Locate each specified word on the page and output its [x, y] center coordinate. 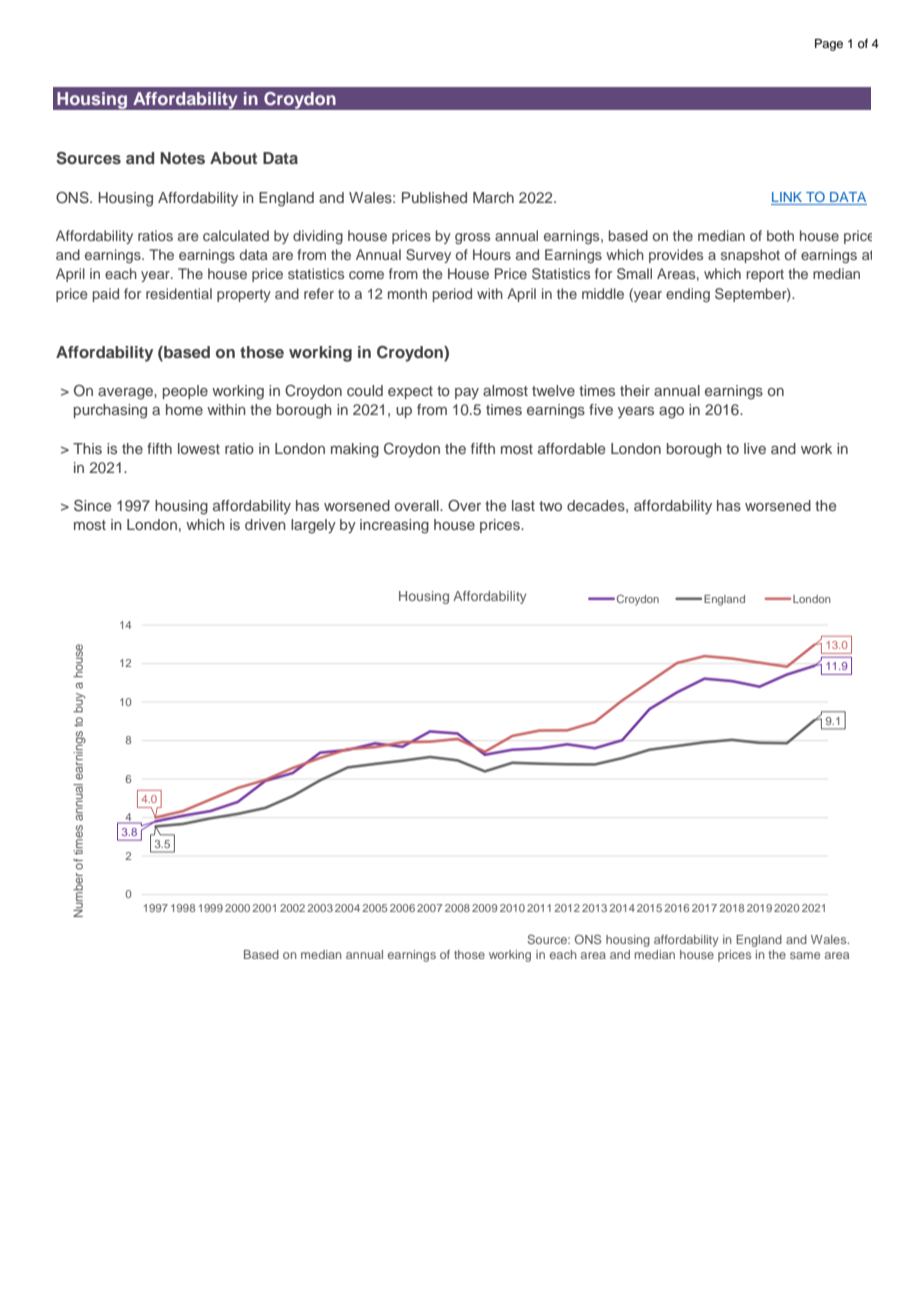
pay [467, 393]
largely [313, 526]
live [755, 448]
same [805, 955]
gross [472, 238]
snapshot [750, 256]
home [184, 409]
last [523, 505]
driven [265, 524]
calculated [236, 235]
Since [92, 506]
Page [829, 45]
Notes [182, 158]
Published [434, 197]
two [550, 506]
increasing [394, 526]
